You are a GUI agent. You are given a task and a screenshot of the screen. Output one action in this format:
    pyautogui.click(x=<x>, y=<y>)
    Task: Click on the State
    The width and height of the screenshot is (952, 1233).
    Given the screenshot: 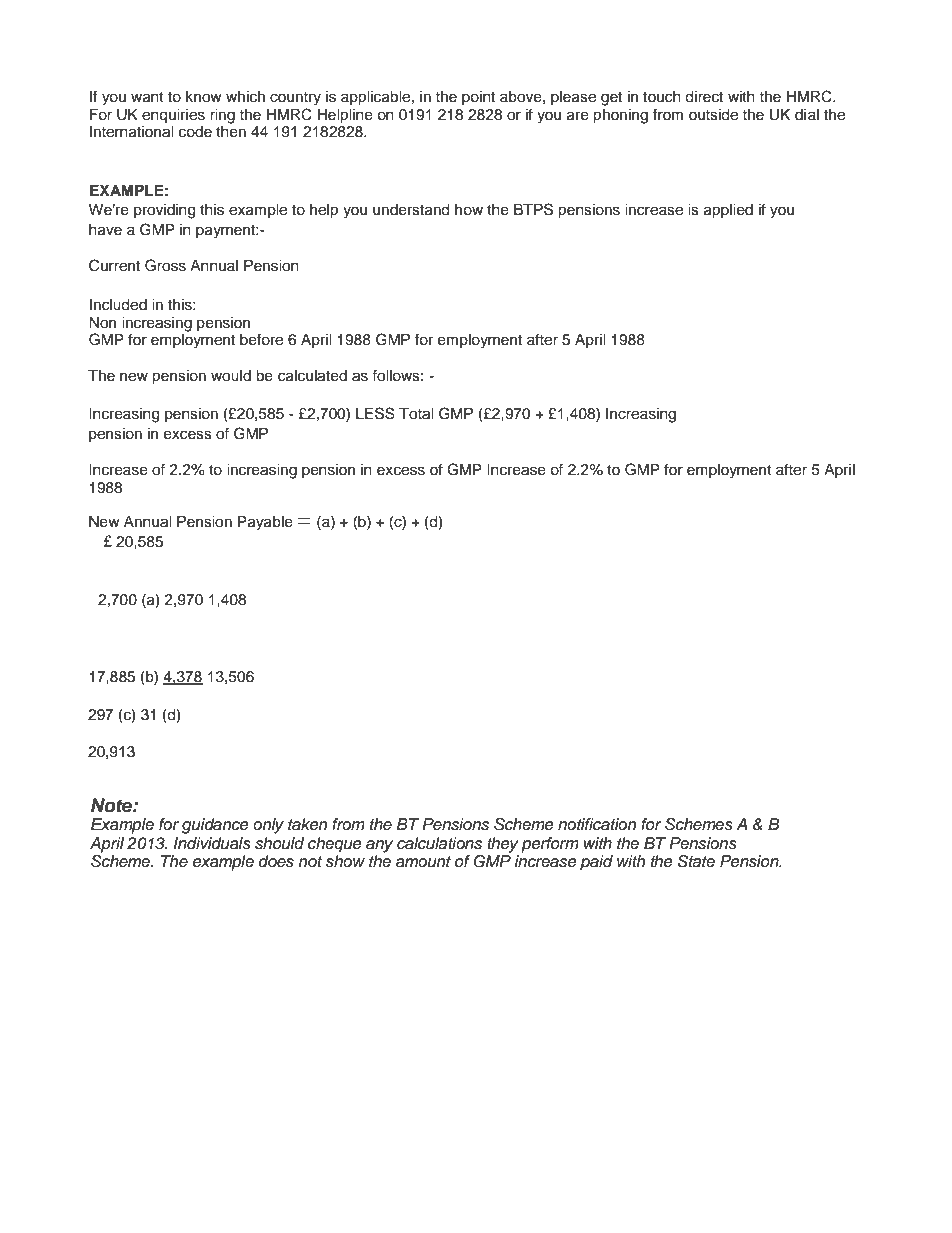 What is the action you would take?
    pyautogui.click(x=696, y=861)
